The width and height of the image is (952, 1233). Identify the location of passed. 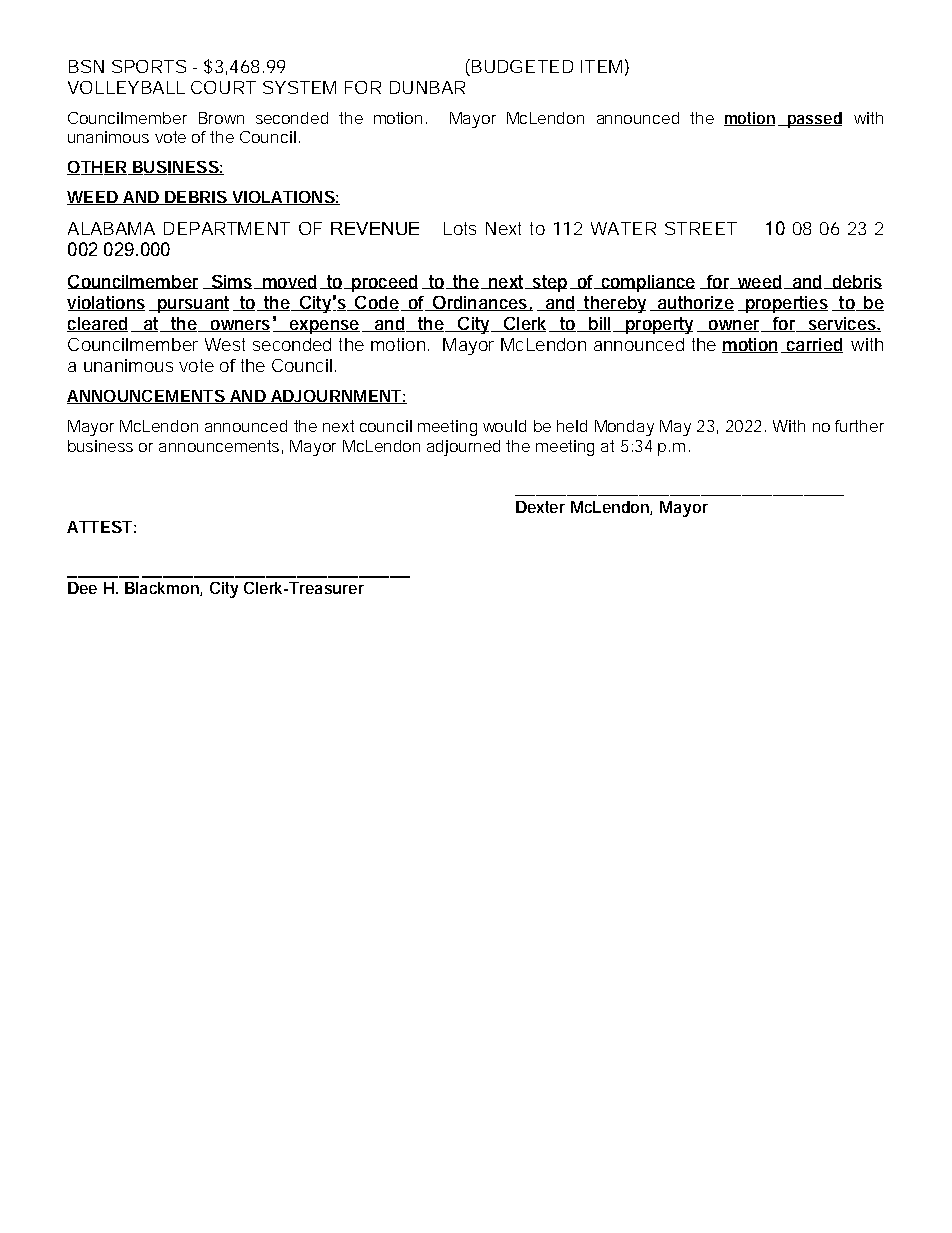
(814, 120).
